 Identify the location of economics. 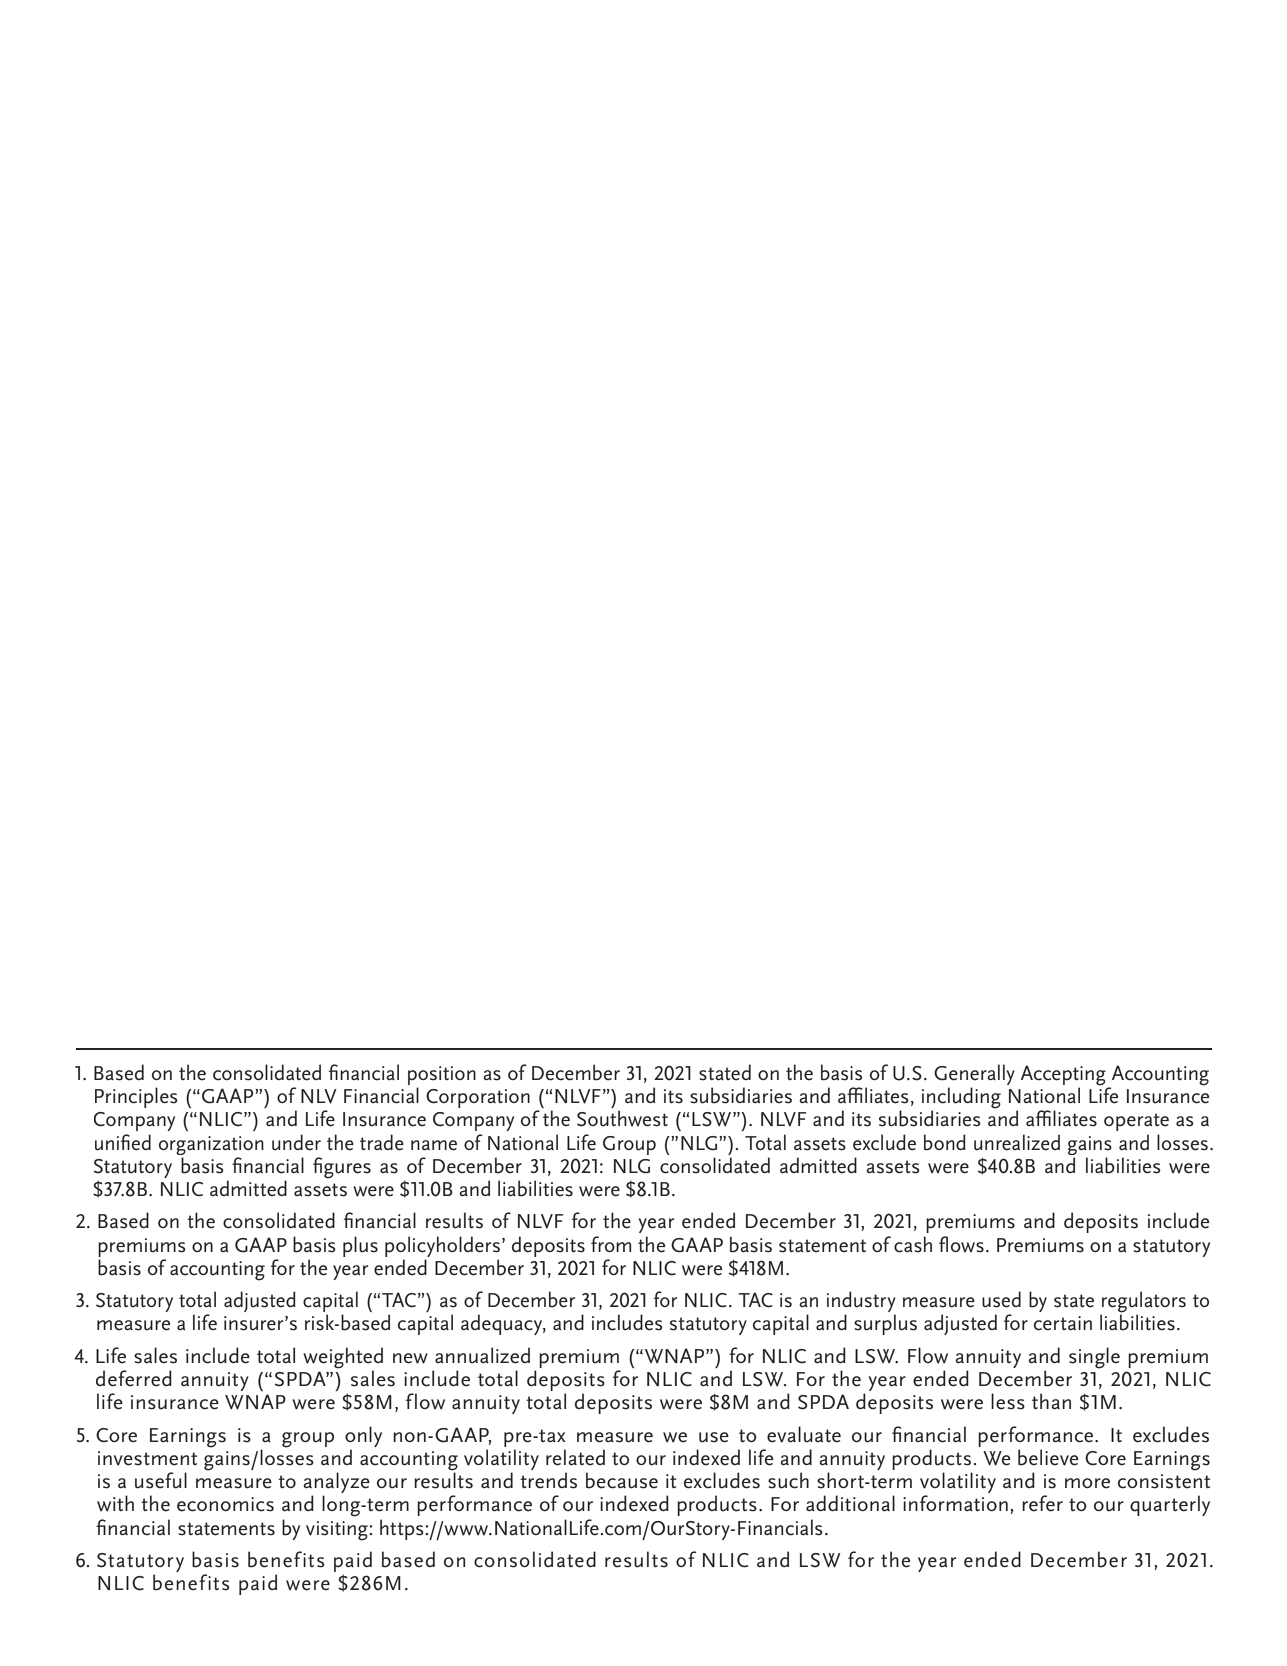
(225, 1504).
